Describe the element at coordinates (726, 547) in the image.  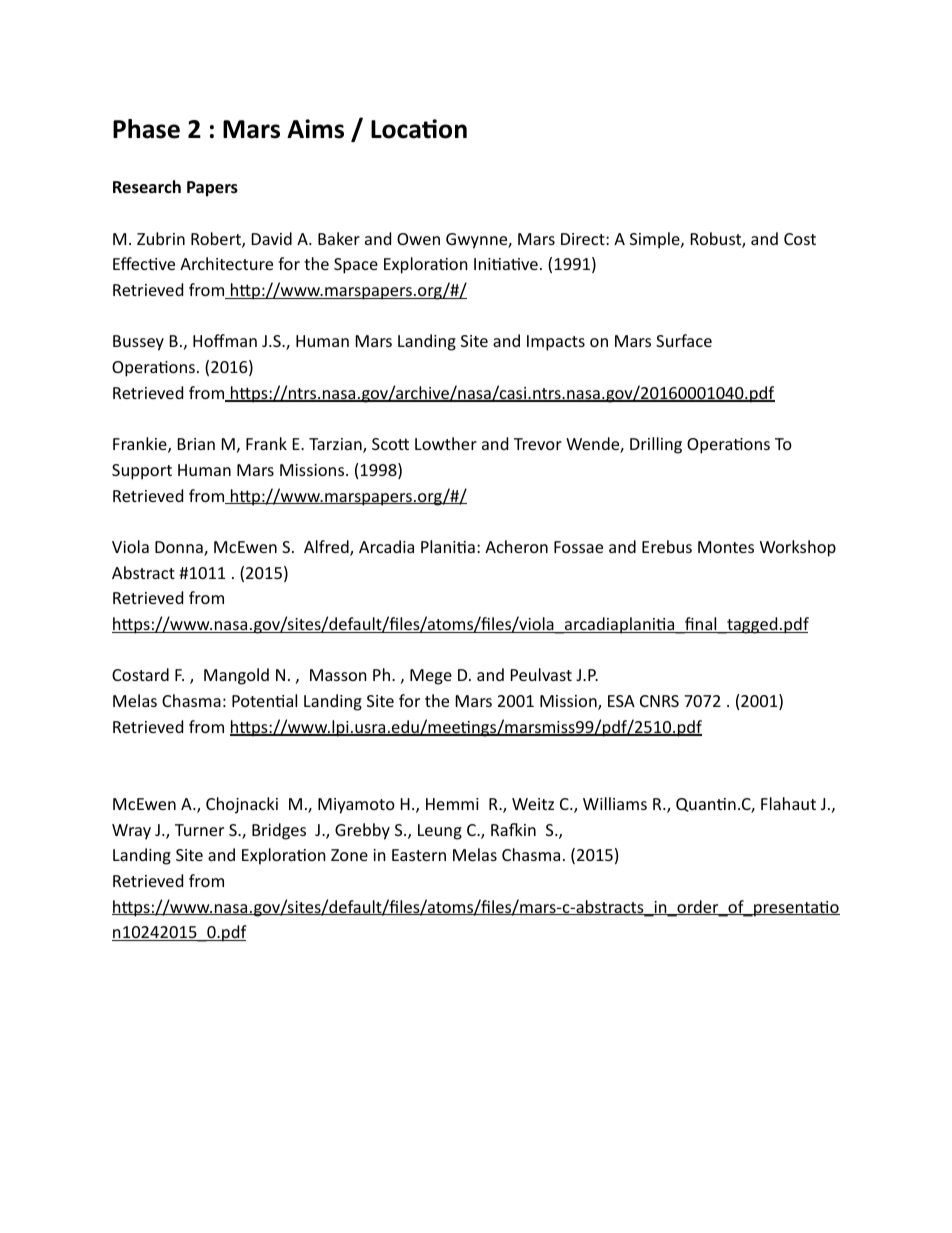
I see `Montes` at that location.
